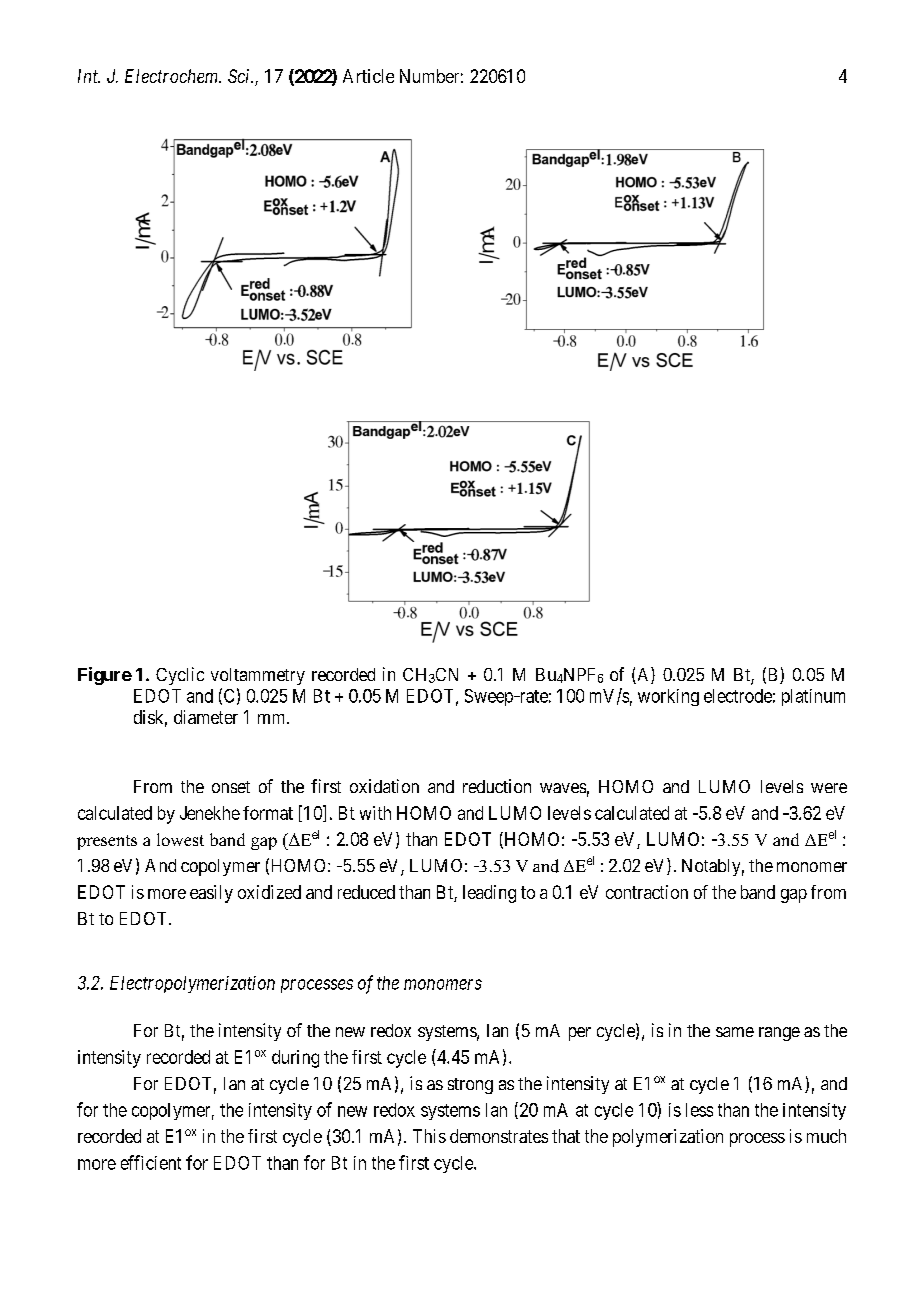 This page has width=924, height=1307. What do you see at coordinates (813, 697) in the page?
I see `platinum` at bounding box center [813, 697].
